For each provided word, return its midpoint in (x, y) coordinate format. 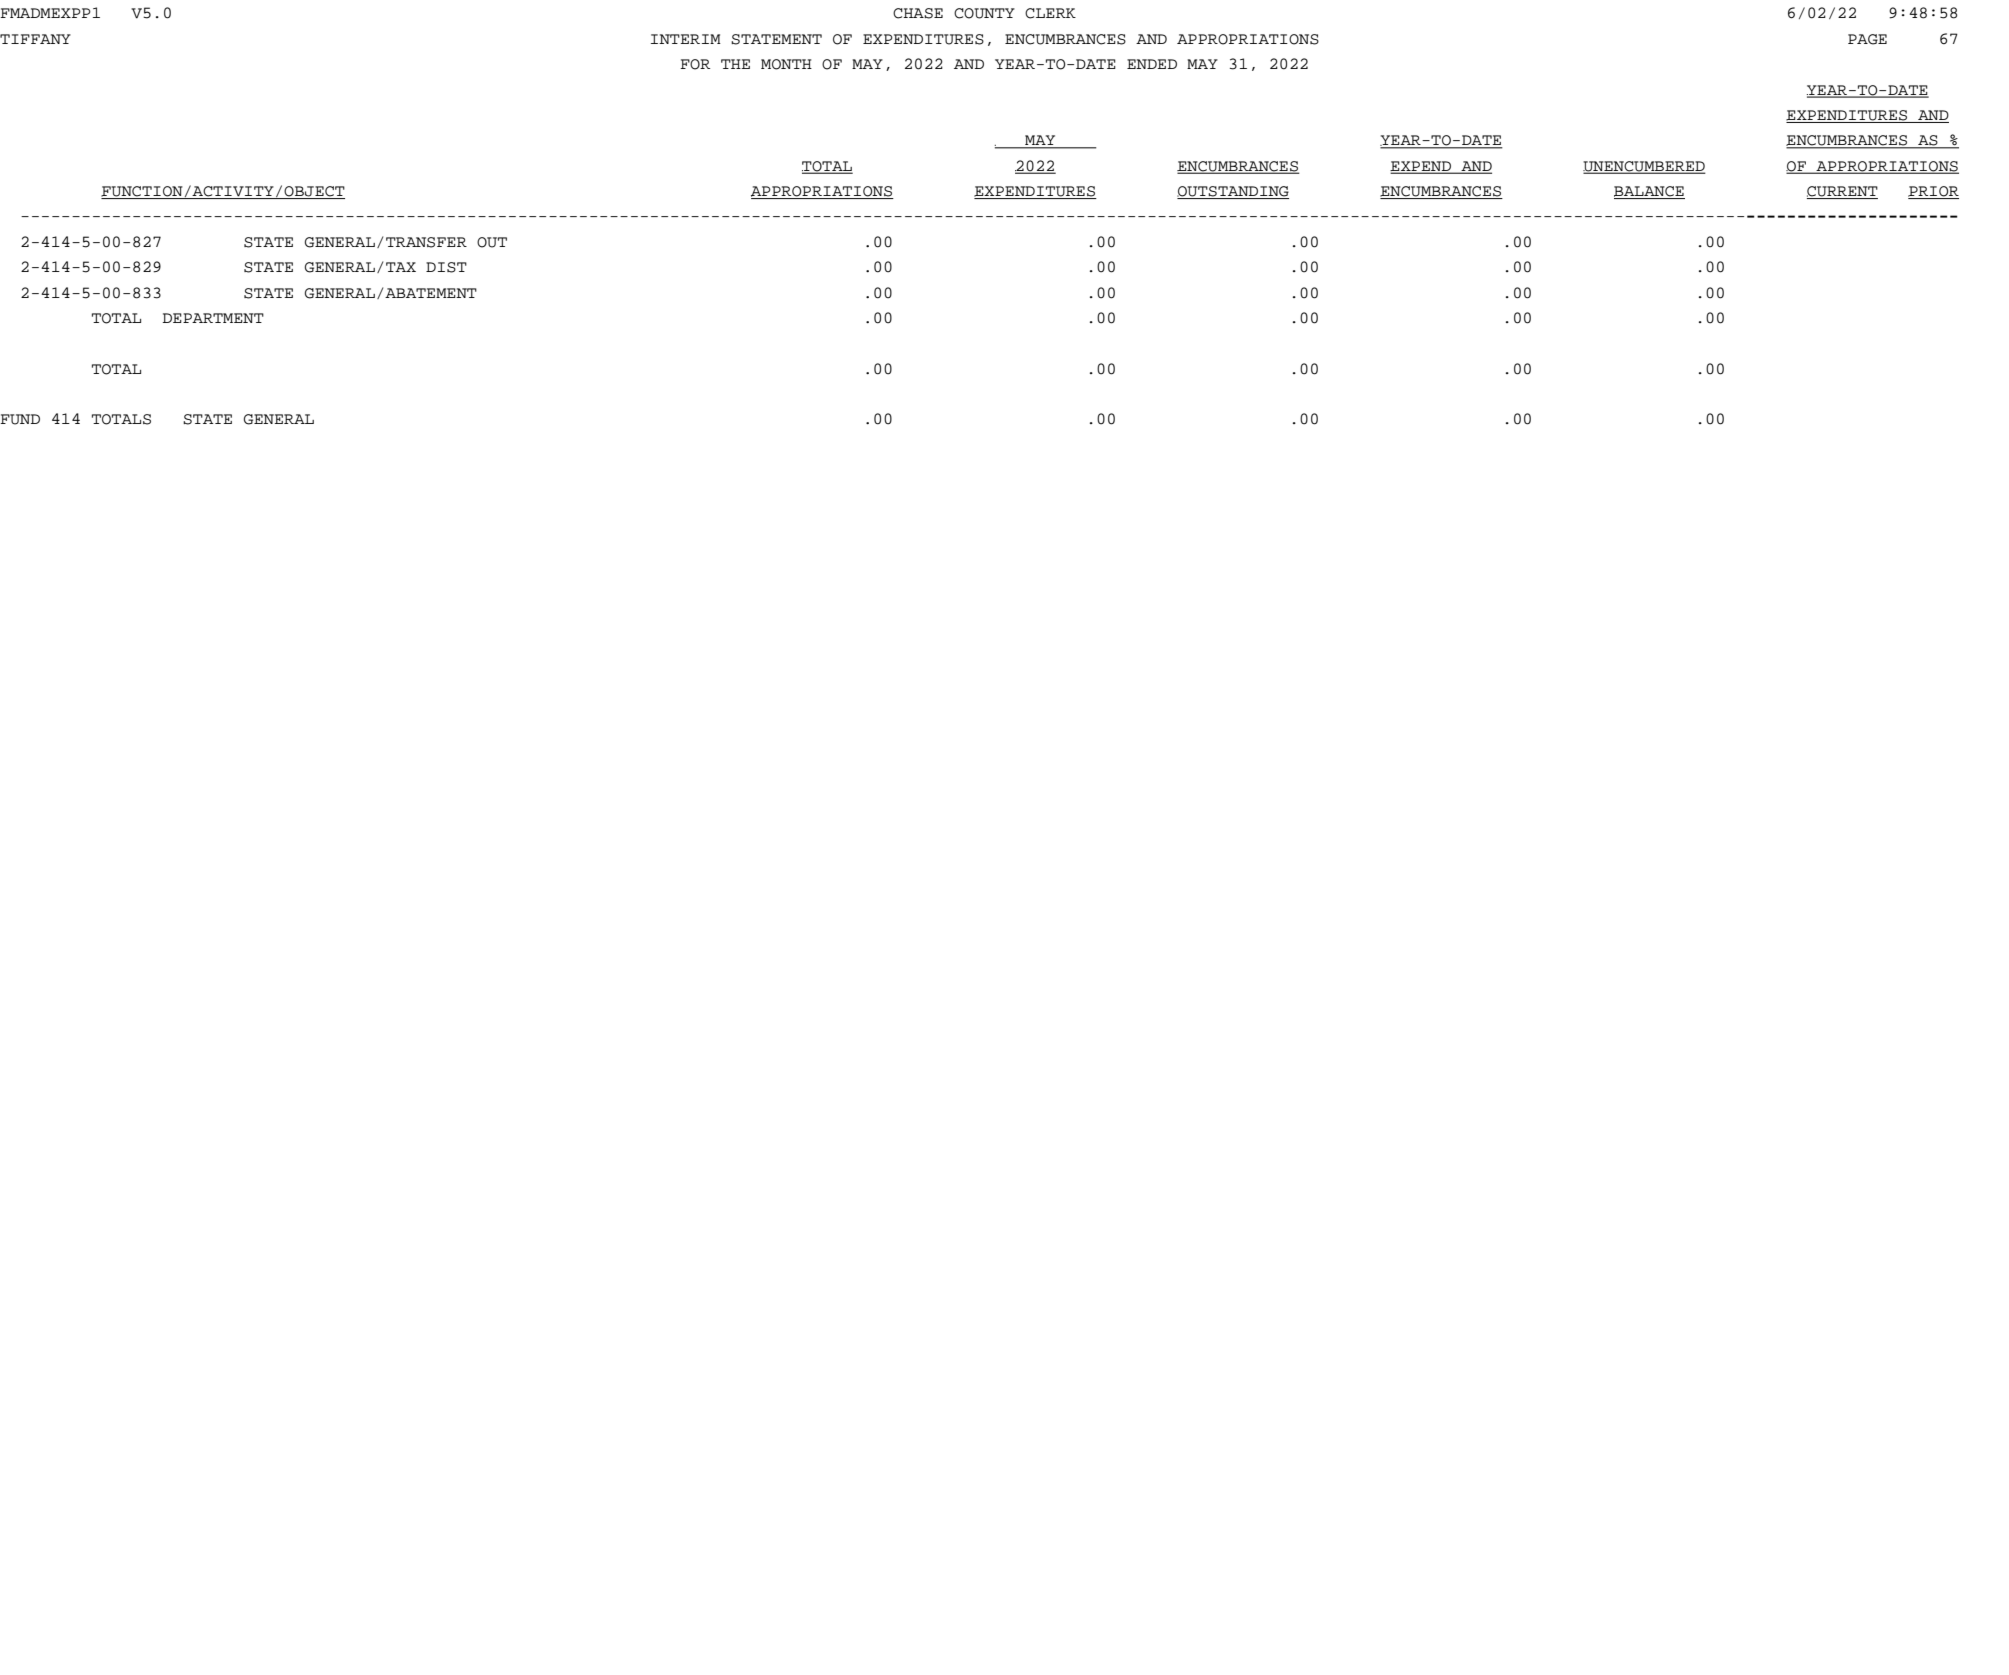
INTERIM (686, 39)
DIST (446, 267)
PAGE (1867, 39)
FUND (20, 419)
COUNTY (984, 13)
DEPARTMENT (213, 318)
